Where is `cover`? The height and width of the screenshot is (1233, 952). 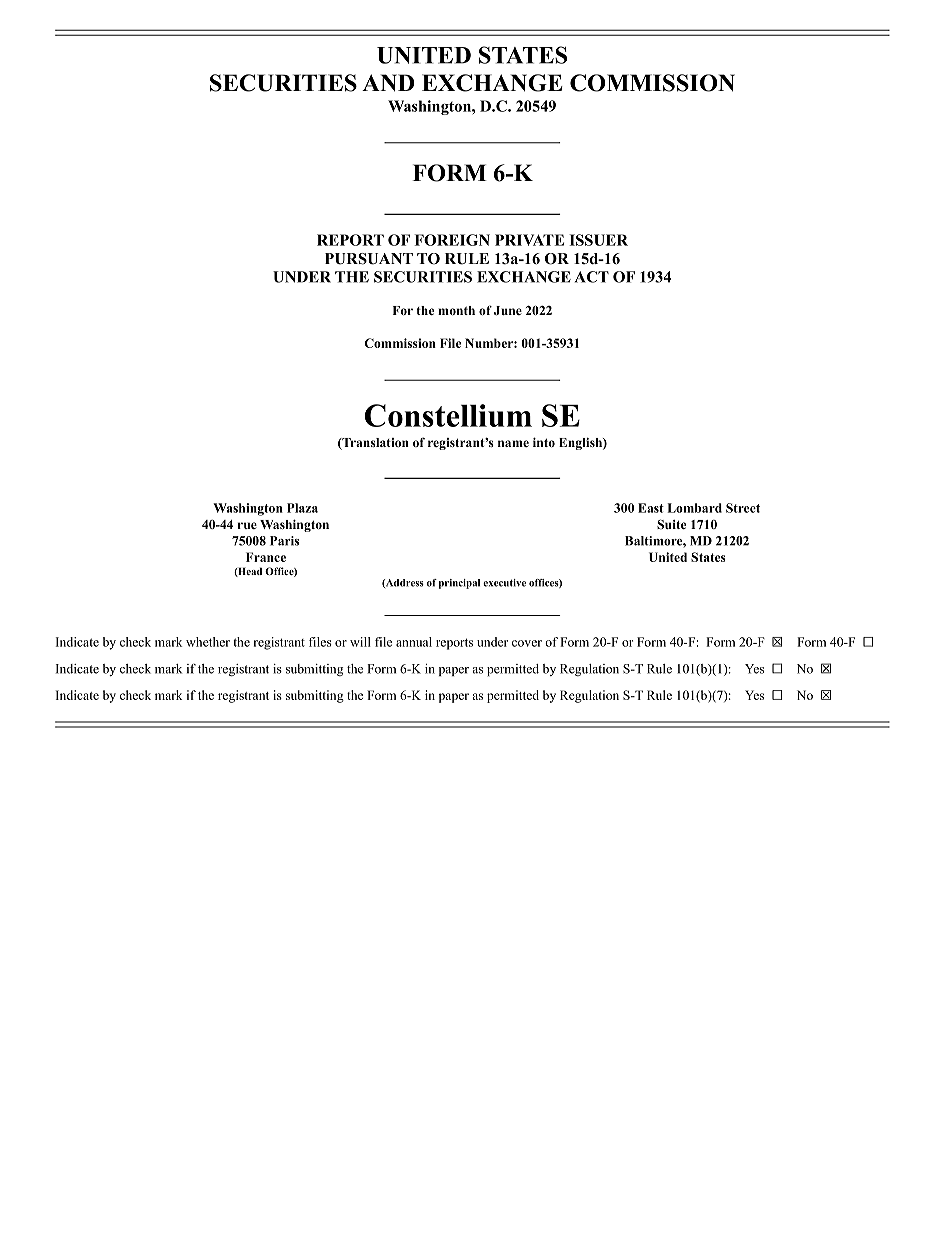
cover is located at coordinates (527, 643).
